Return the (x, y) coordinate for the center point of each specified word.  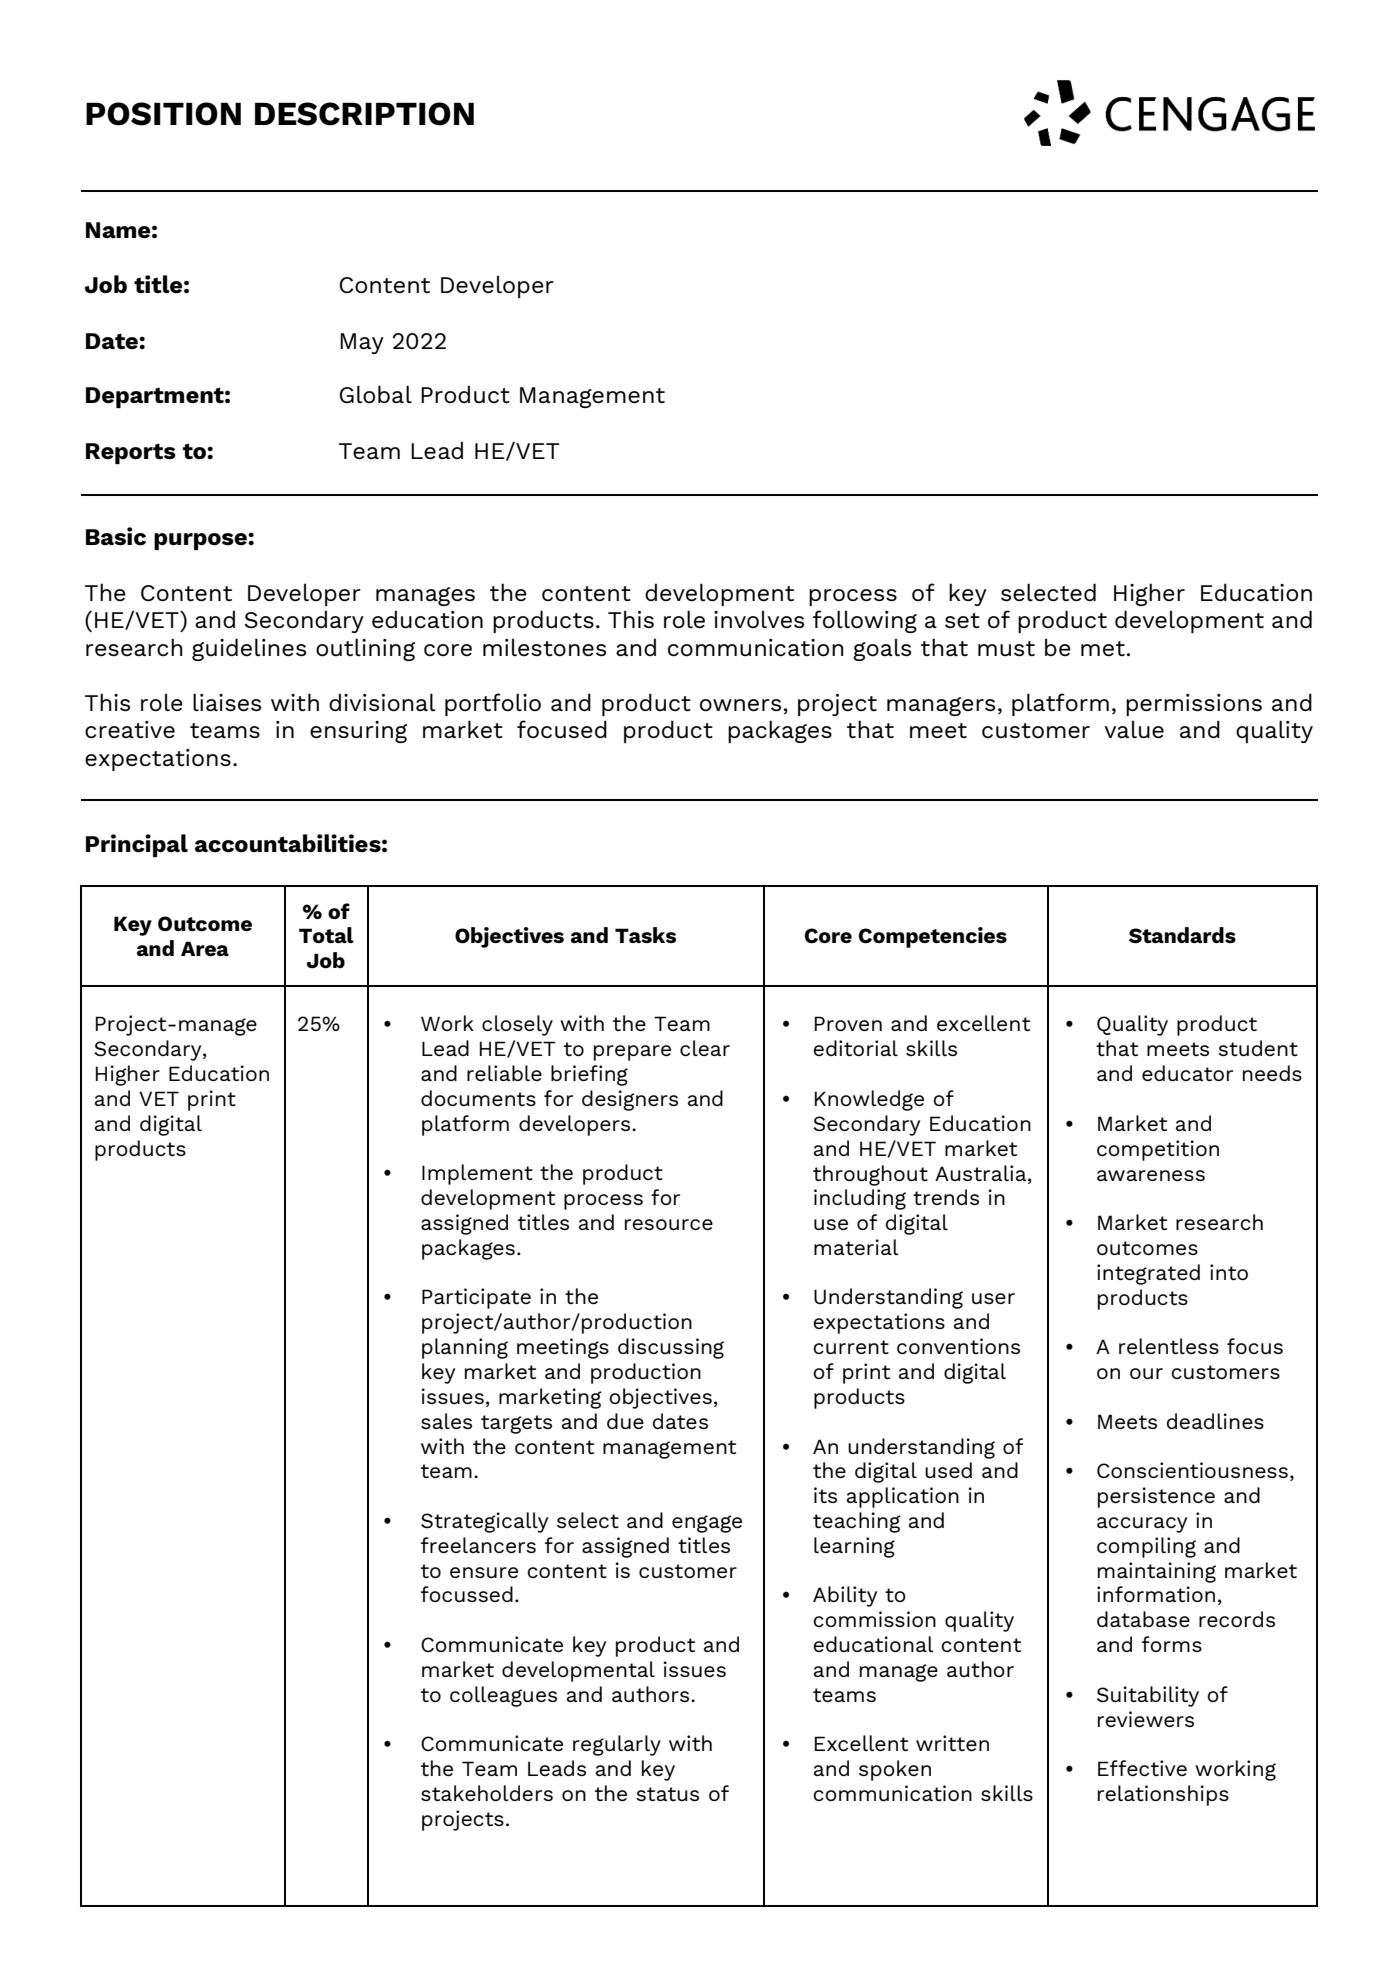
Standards (1182, 935)
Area (205, 948)
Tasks (645, 935)
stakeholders (487, 1793)
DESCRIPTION (364, 114)
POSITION (163, 114)
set (962, 620)
